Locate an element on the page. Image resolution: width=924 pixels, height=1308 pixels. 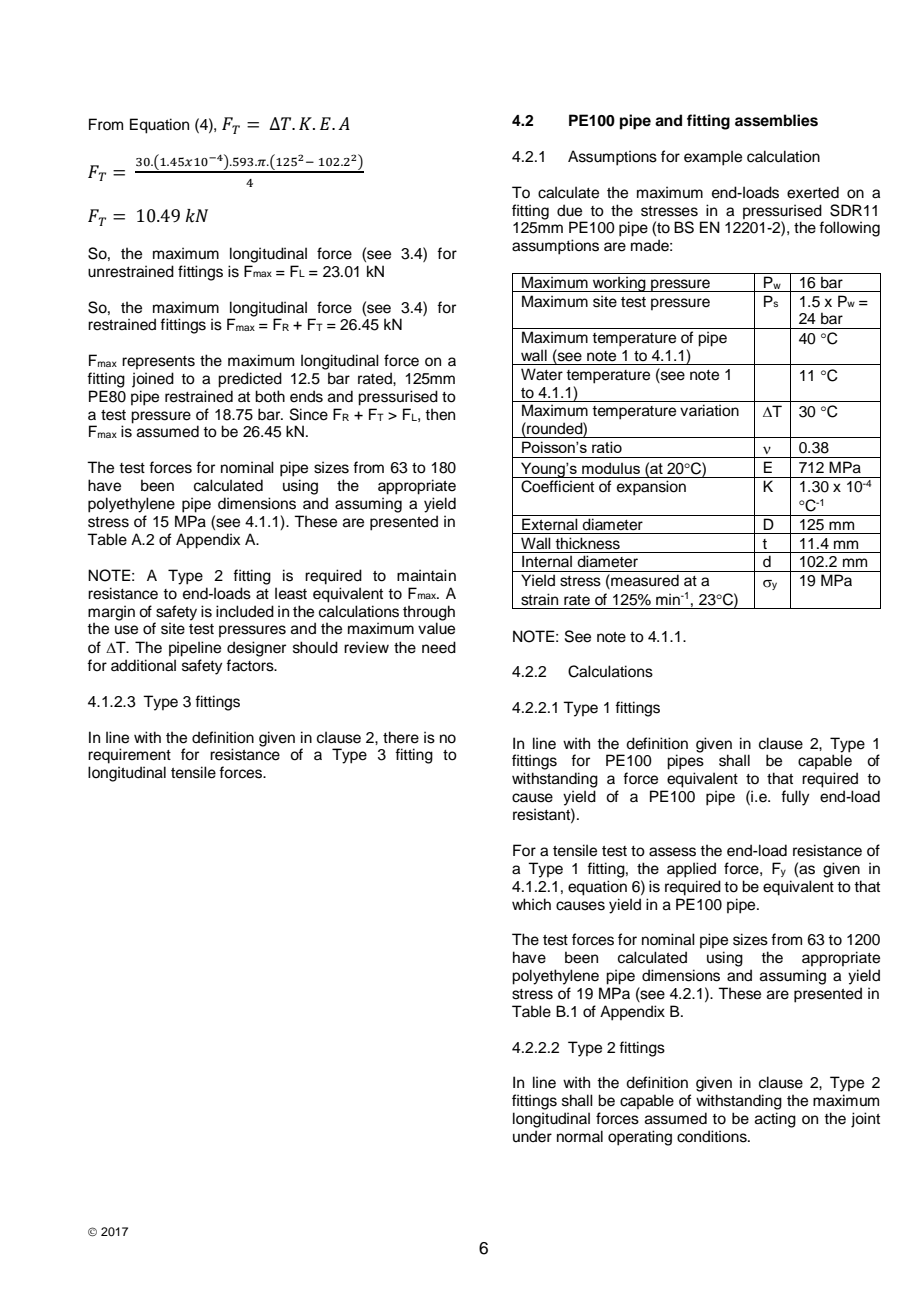
due is located at coordinates (569, 210).
